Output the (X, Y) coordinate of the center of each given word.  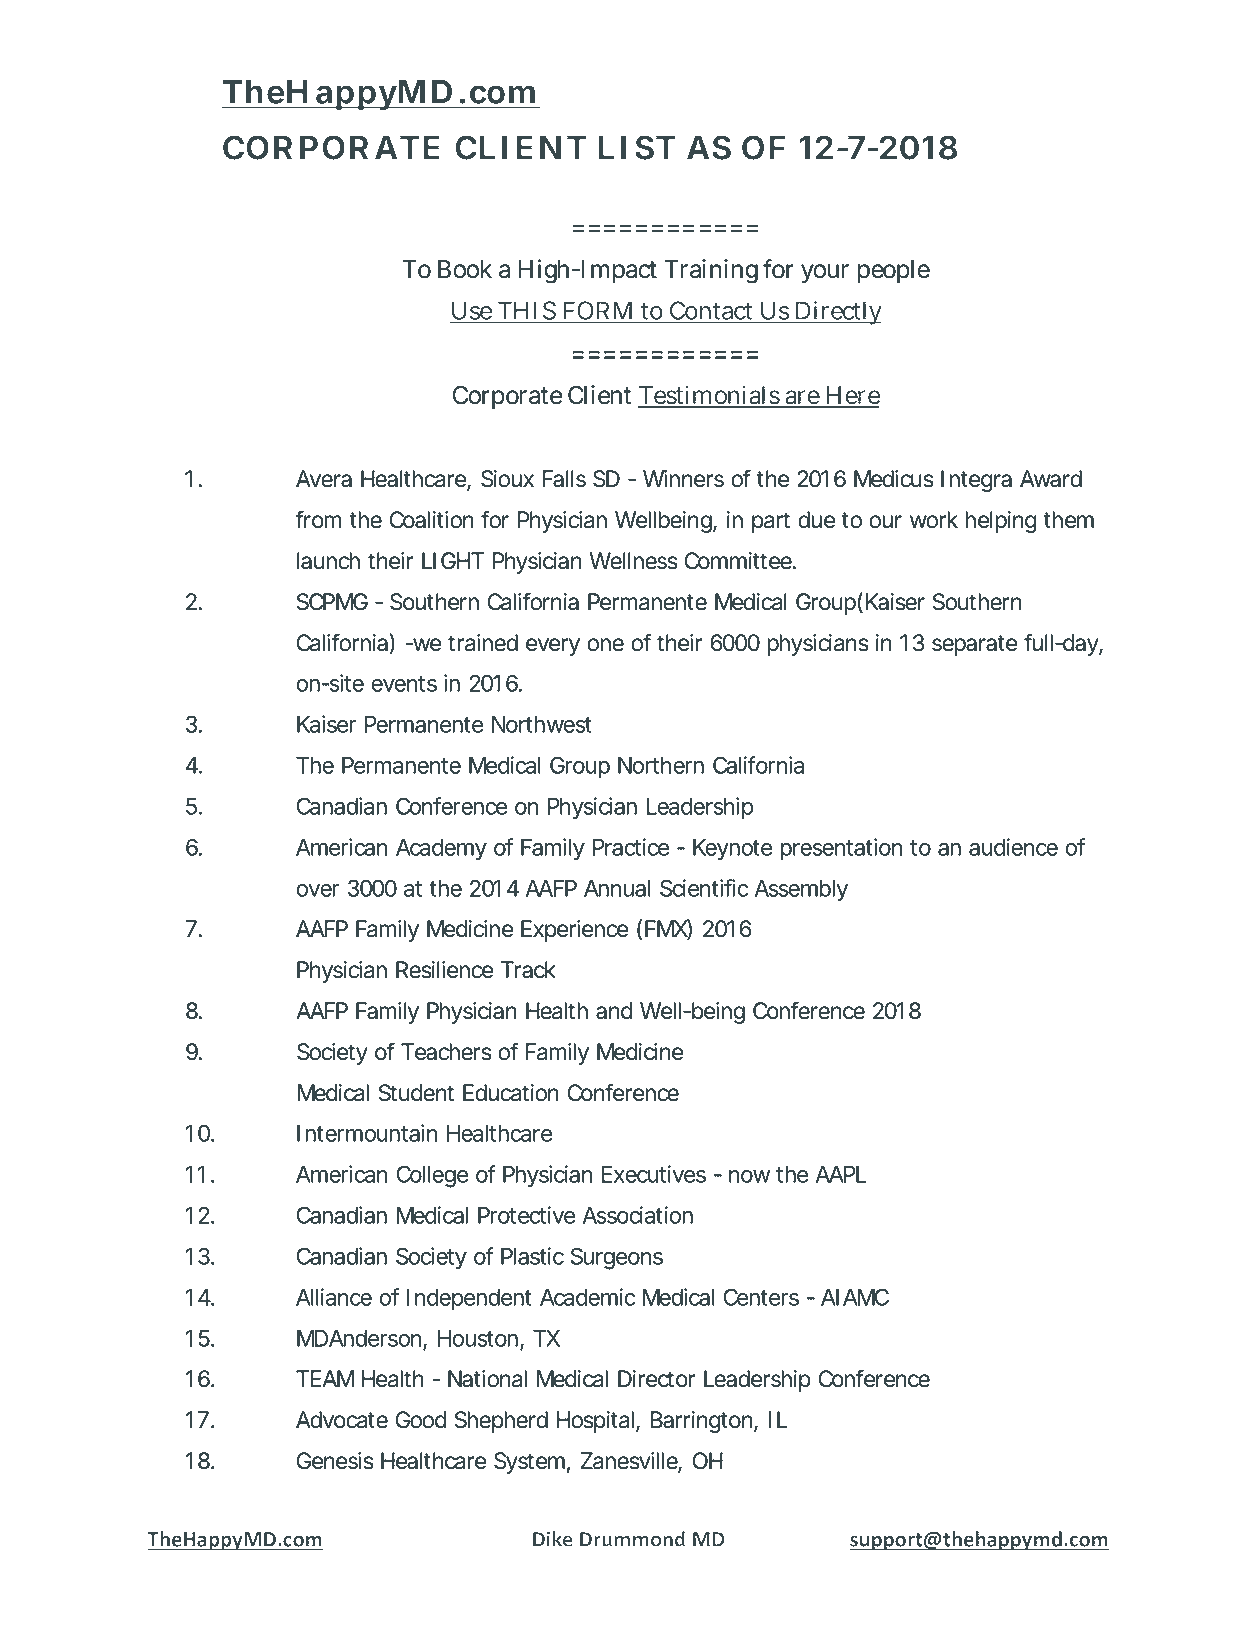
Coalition (431, 520)
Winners (683, 479)
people (894, 271)
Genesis (335, 1461)
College (432, 1176)
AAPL (841, 1174)
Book (465, 269)
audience (1013, 847)
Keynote (732, 850)
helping (1001, 522)
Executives (654, 1174)
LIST (637, 147)
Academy (441, 850)
